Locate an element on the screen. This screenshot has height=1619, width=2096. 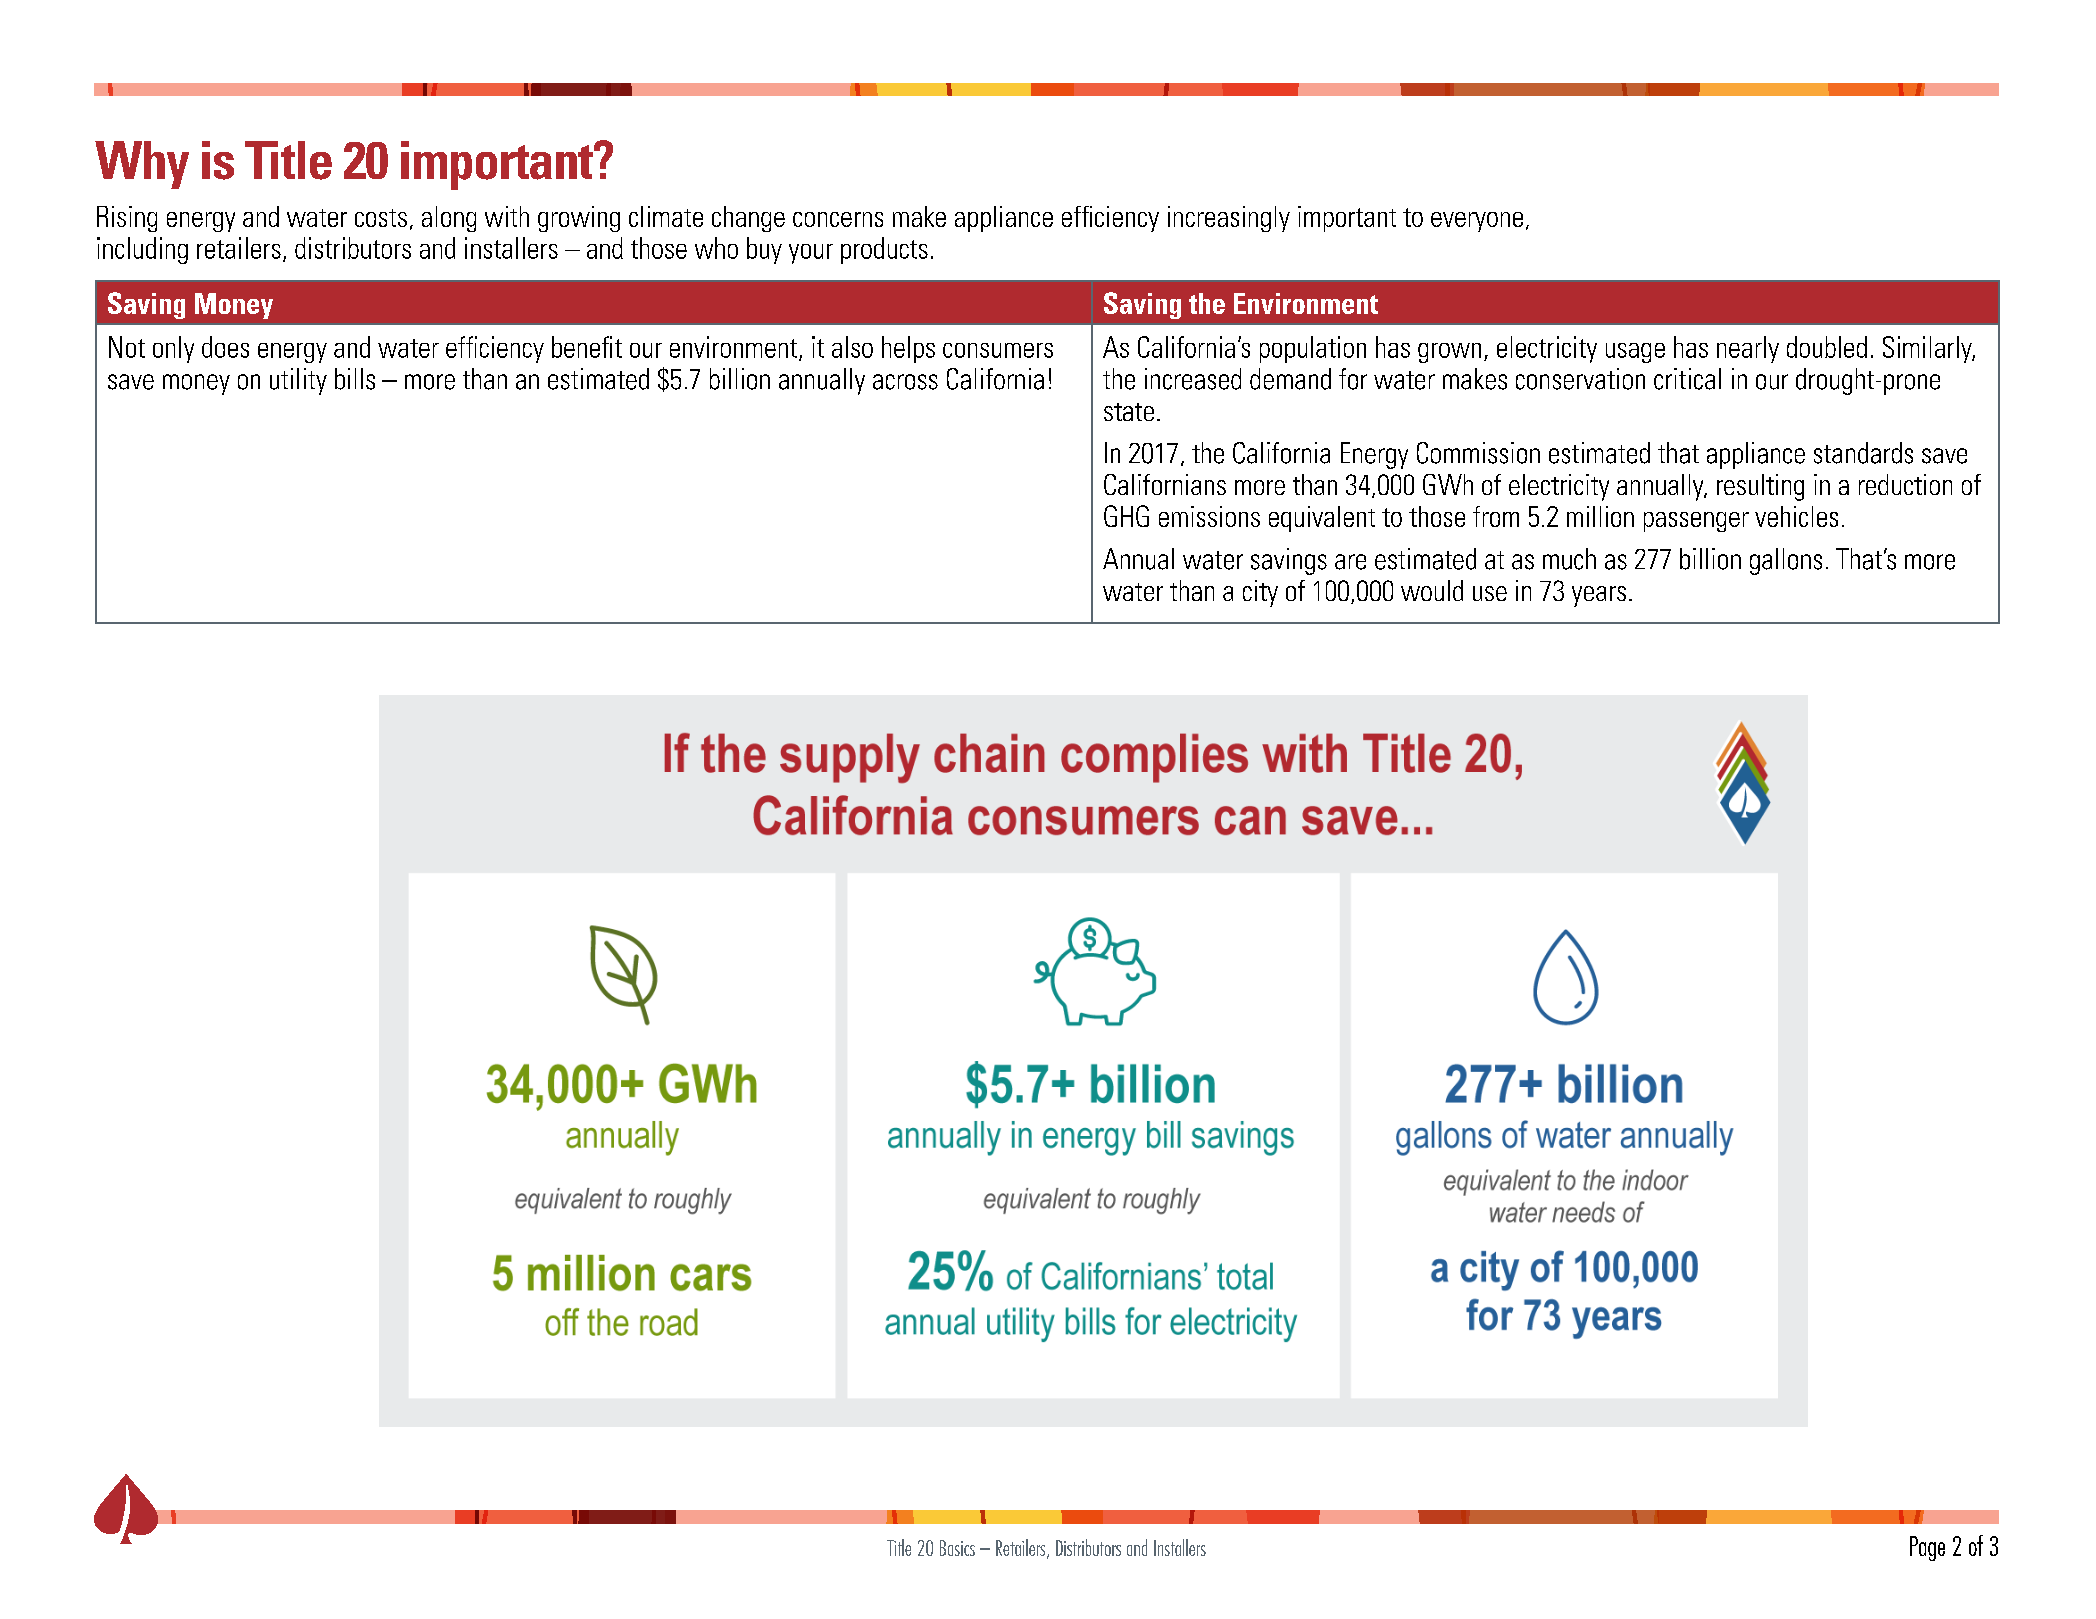
utility is located at coordinates (298, 381).
